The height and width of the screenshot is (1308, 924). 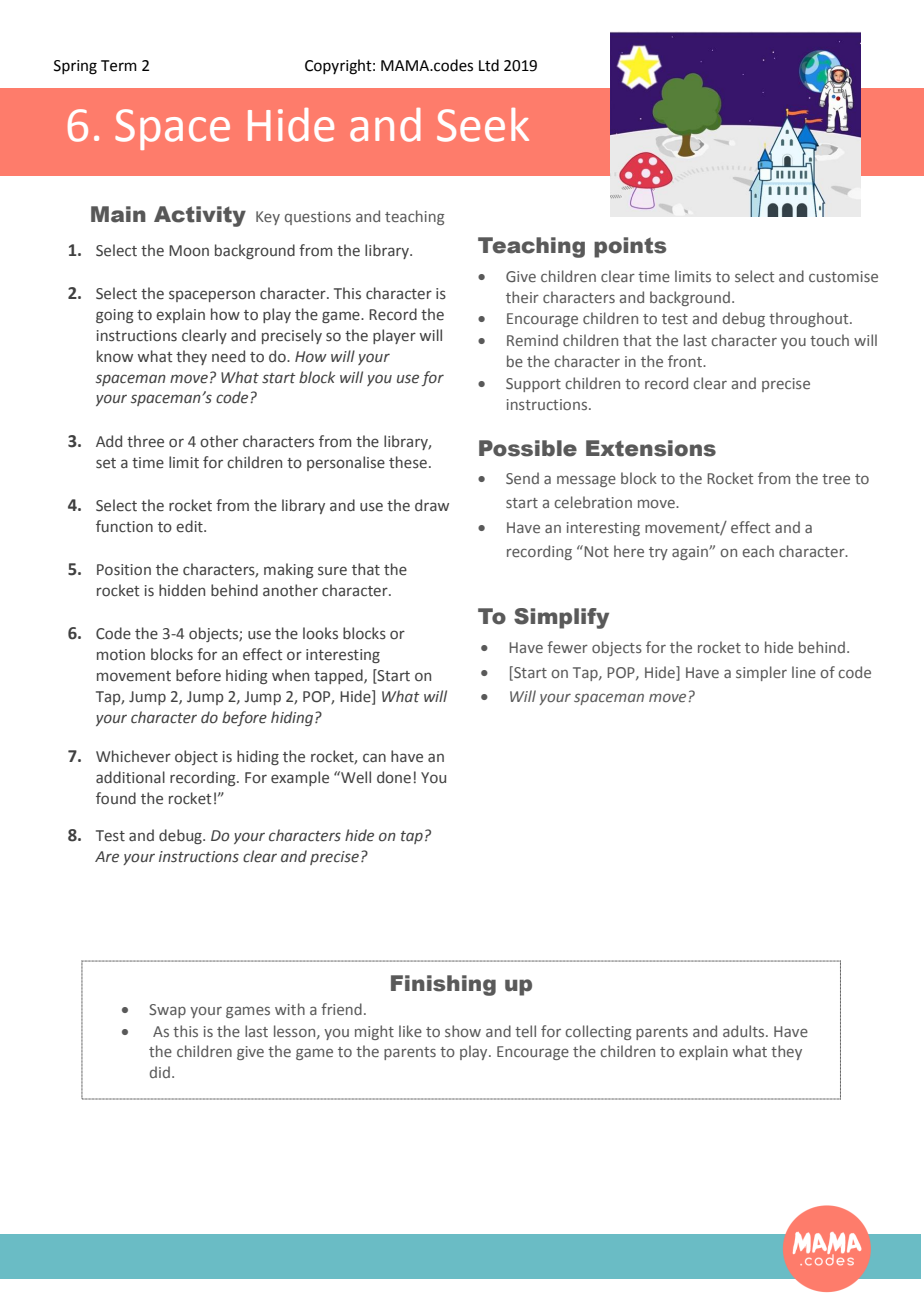 I want to click on points, so click(x=630, y=247).
